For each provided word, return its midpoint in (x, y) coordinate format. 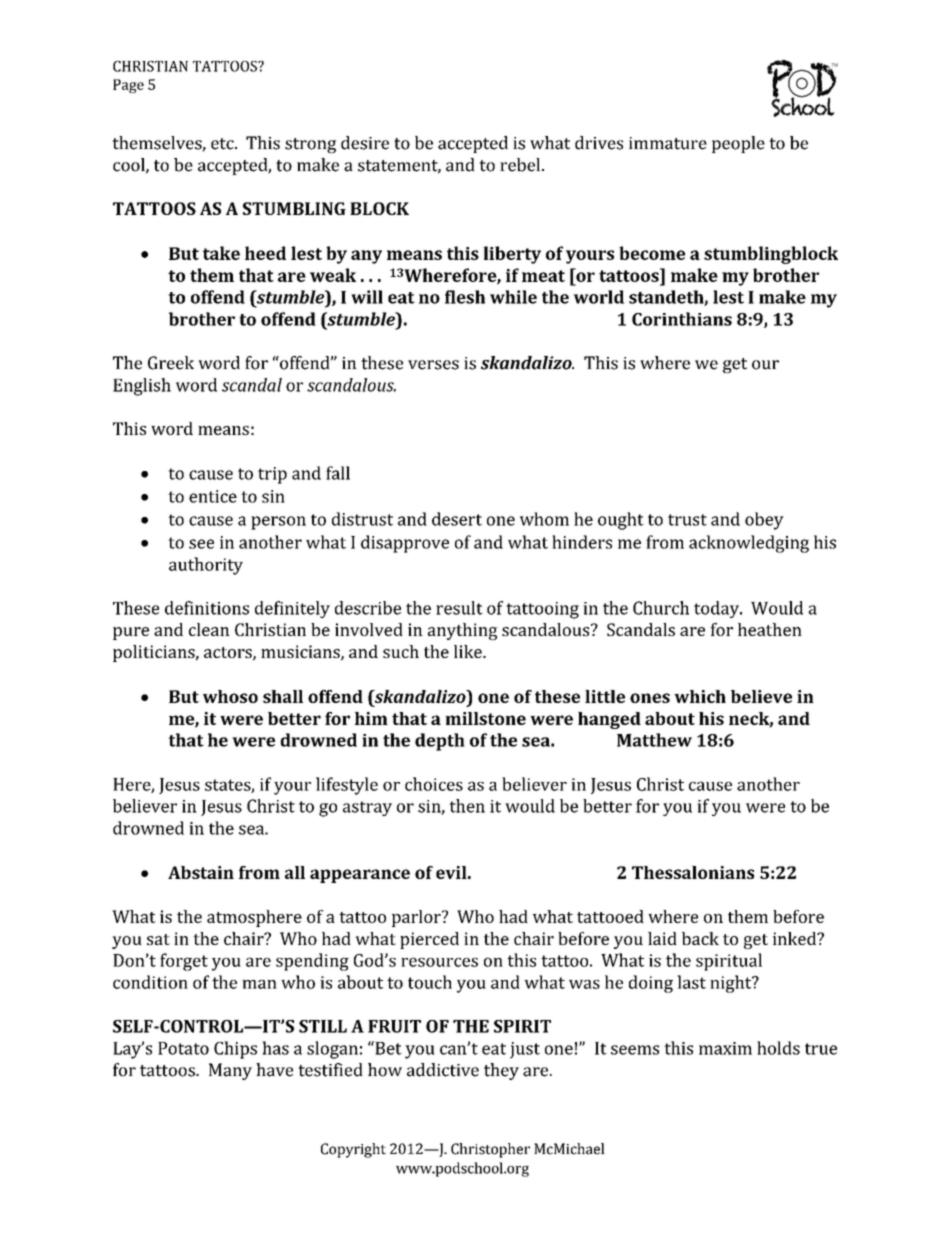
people (738, 144)
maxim (725, 1048)
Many (230, 1071)
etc (223, 144)
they (501, 1071)
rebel (521, 165)
